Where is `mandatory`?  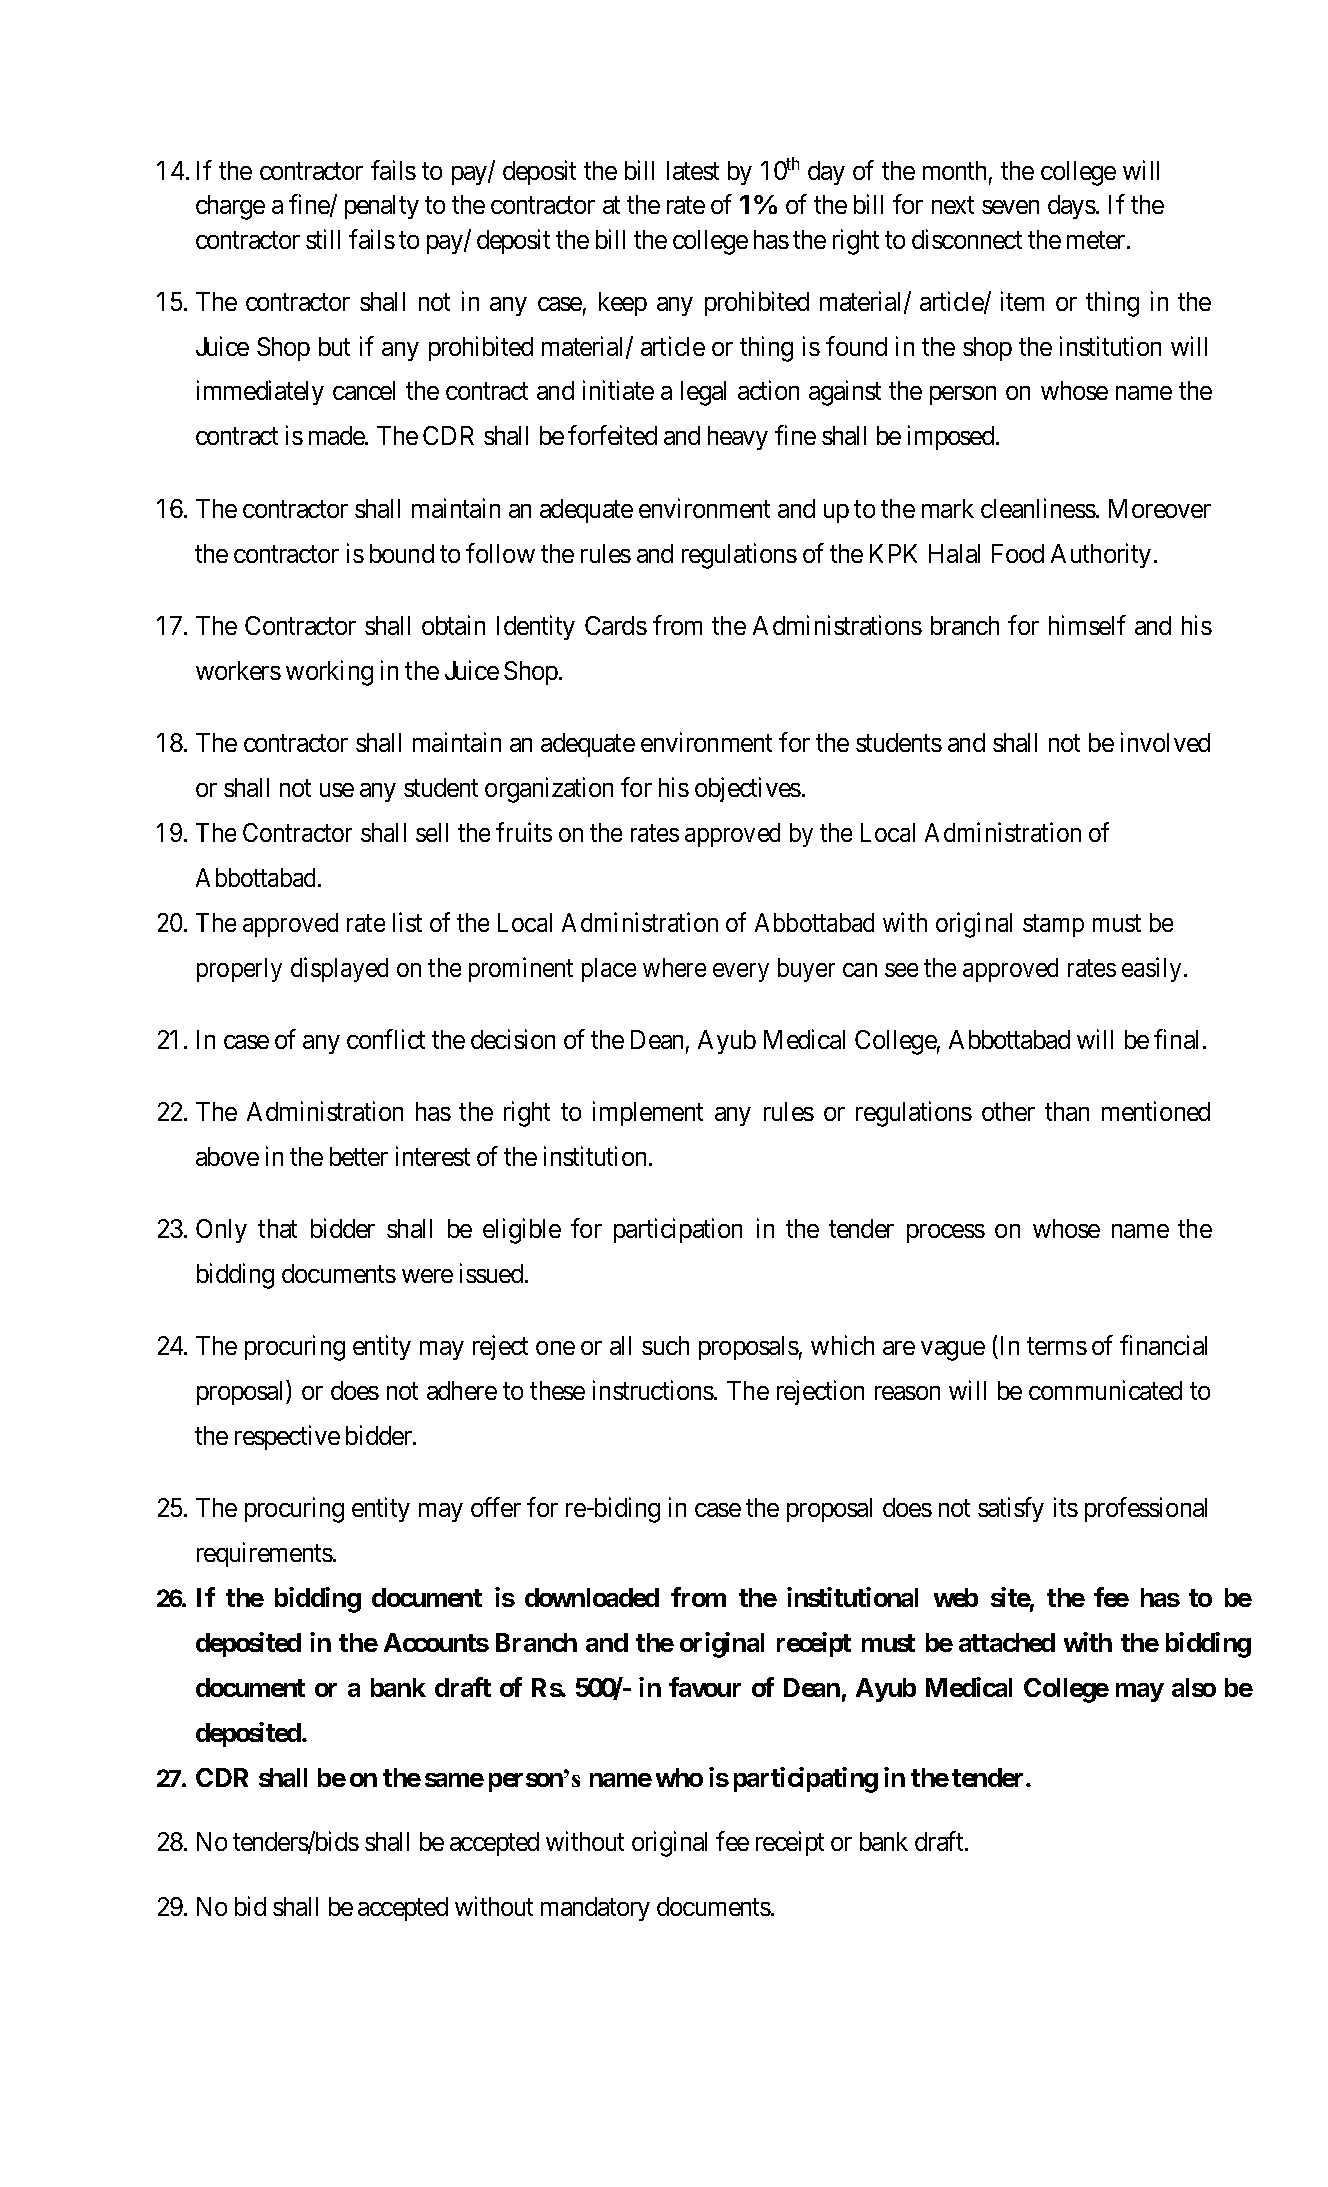
mandatory is located at coordinates (595, 1909).
